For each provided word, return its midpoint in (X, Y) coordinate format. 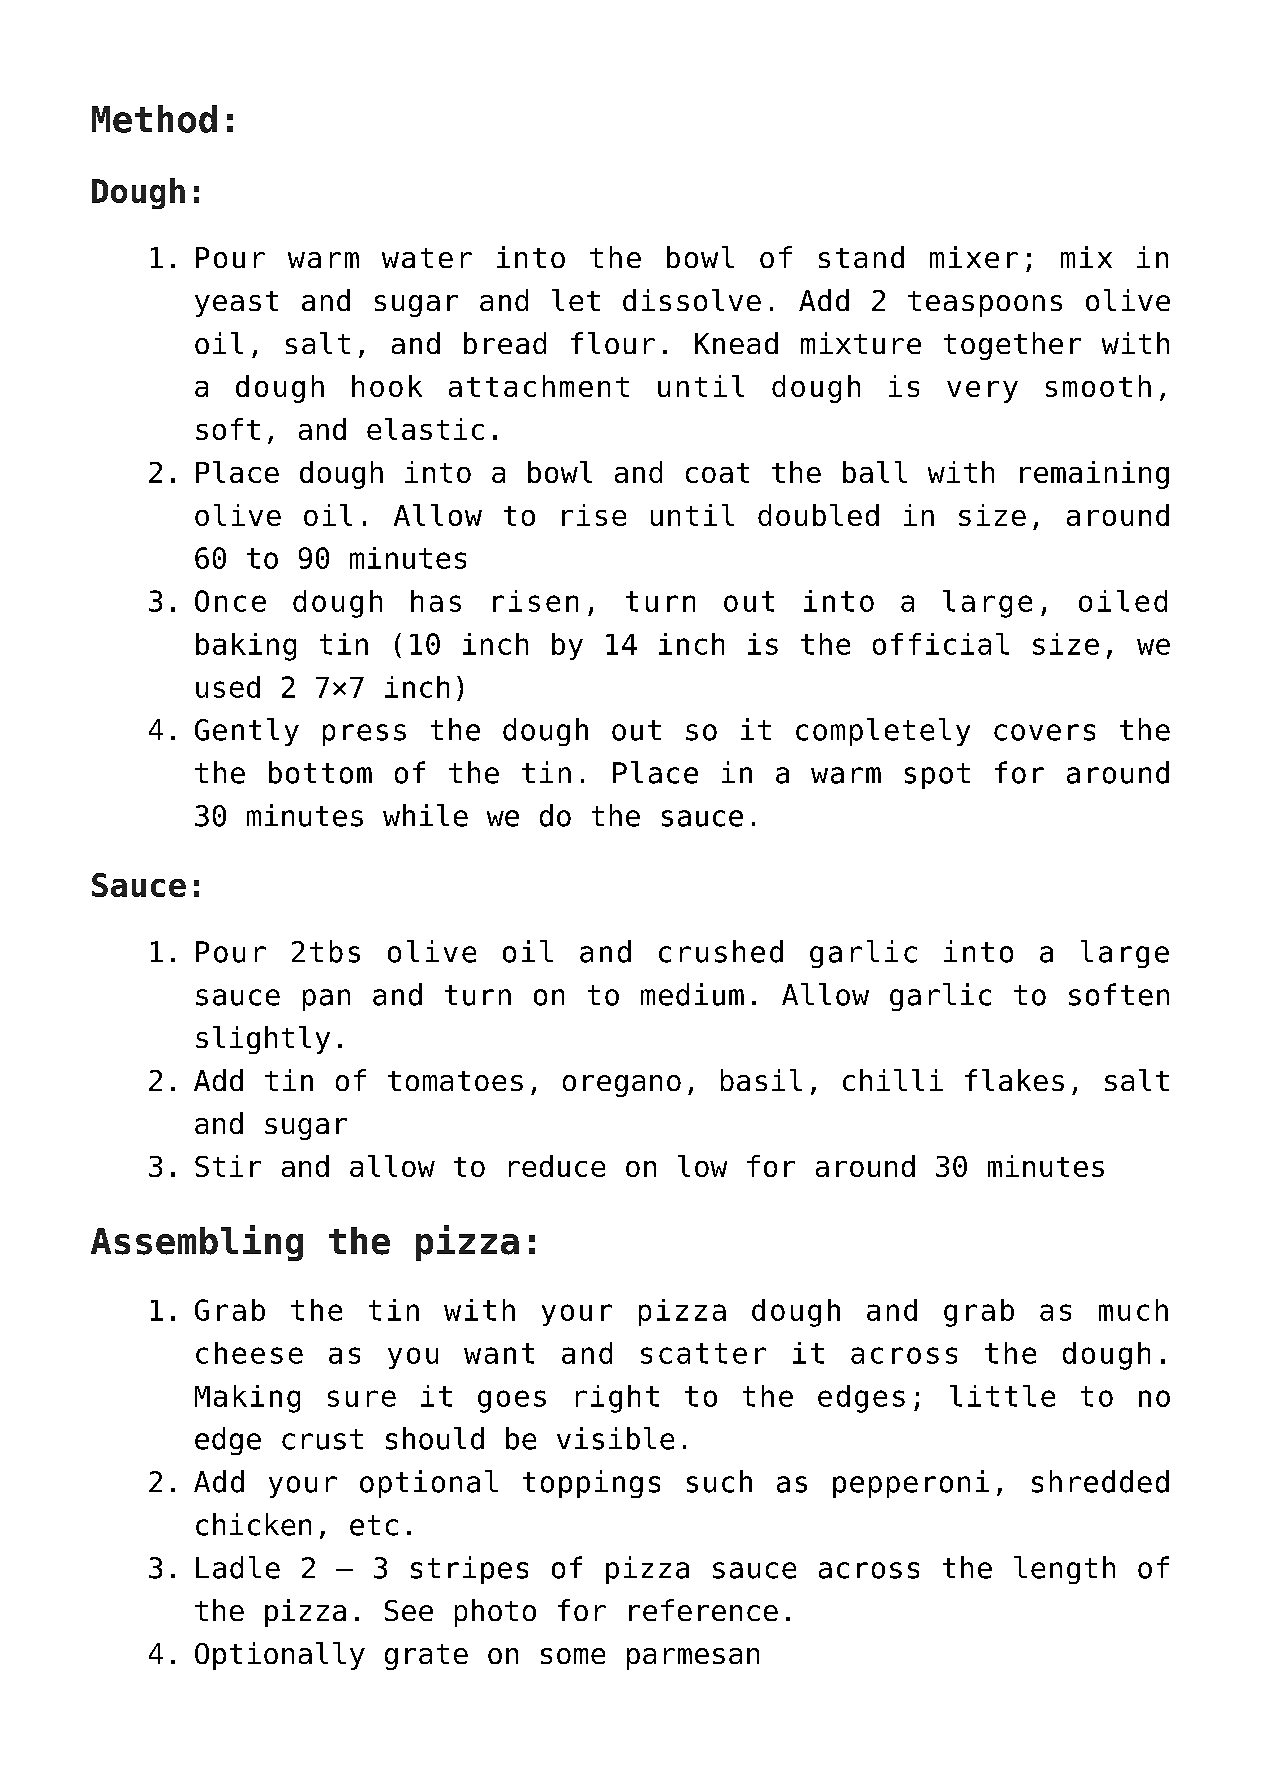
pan (326, 1000)
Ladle (238, 1567)
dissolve (692, 300)
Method (154, 119)
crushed (721, 951)
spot (937, 776)
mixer (974, 257)
